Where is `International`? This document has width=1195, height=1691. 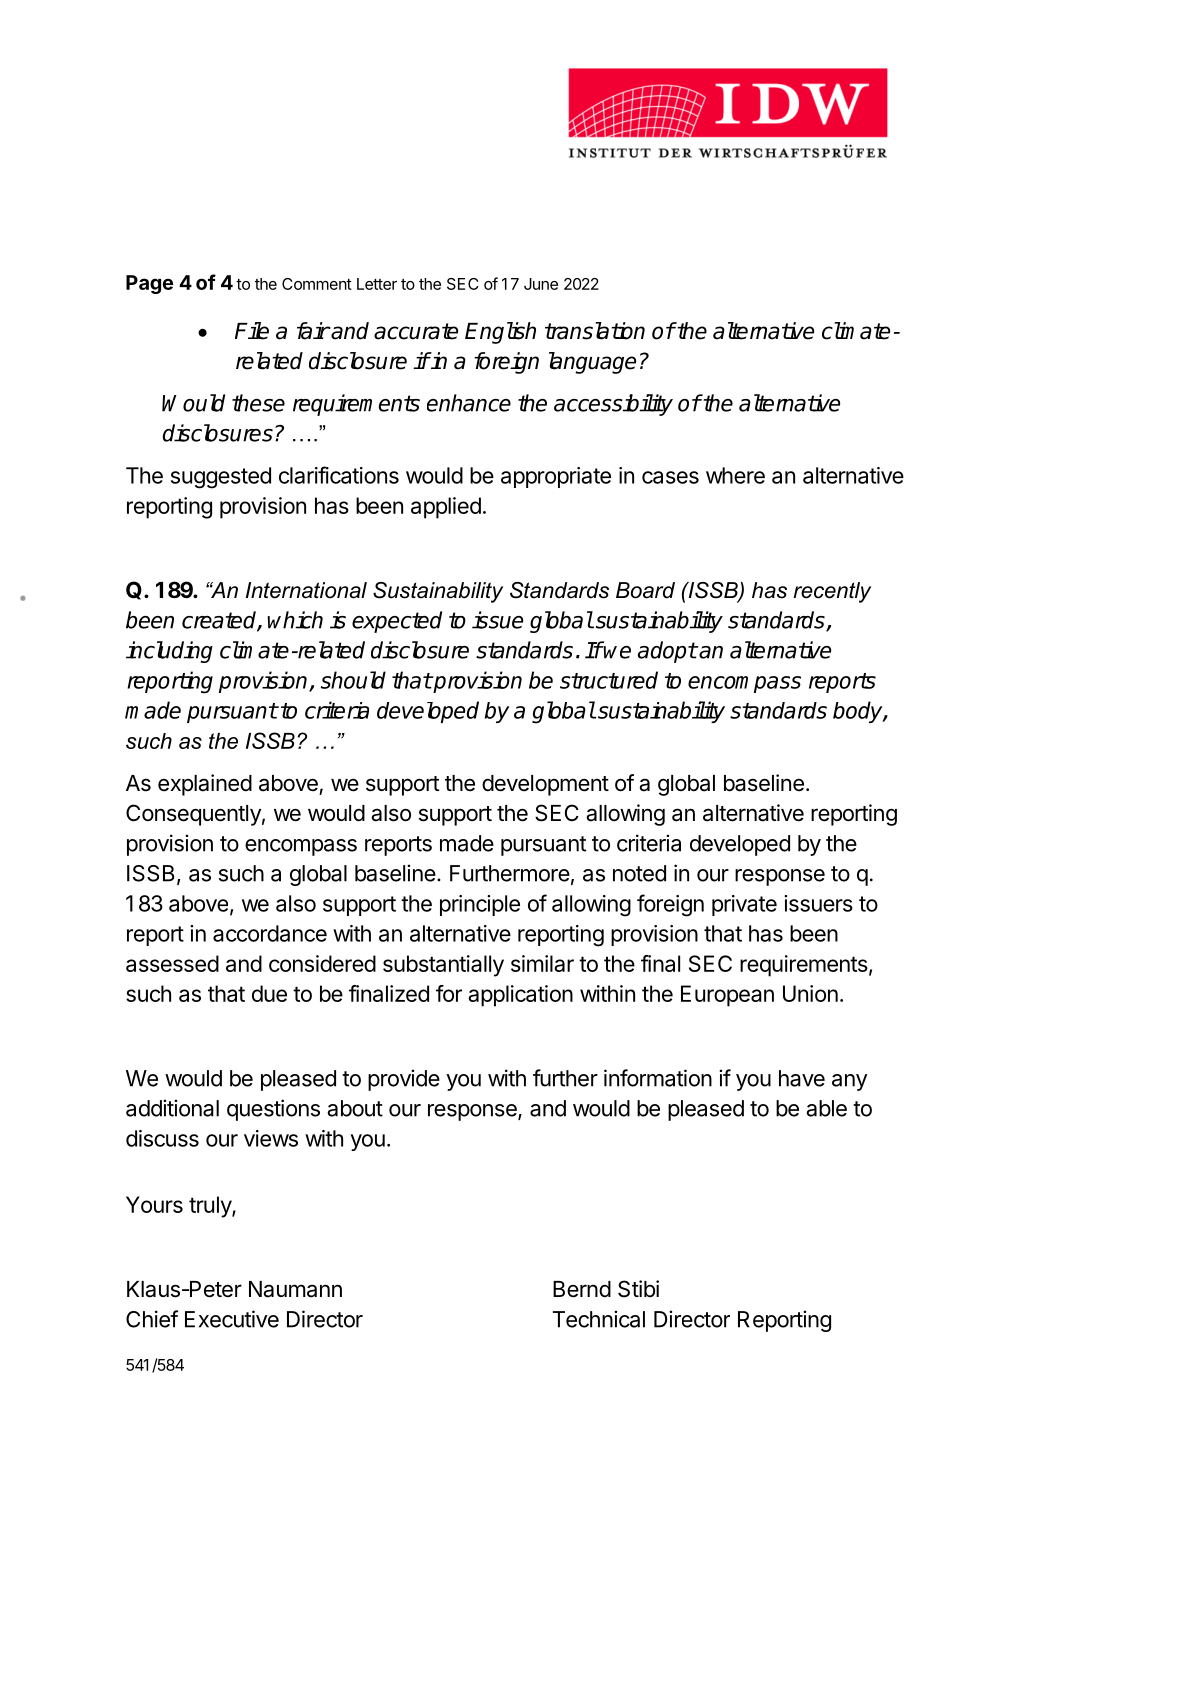 International is located at coordinates (306, 590).
